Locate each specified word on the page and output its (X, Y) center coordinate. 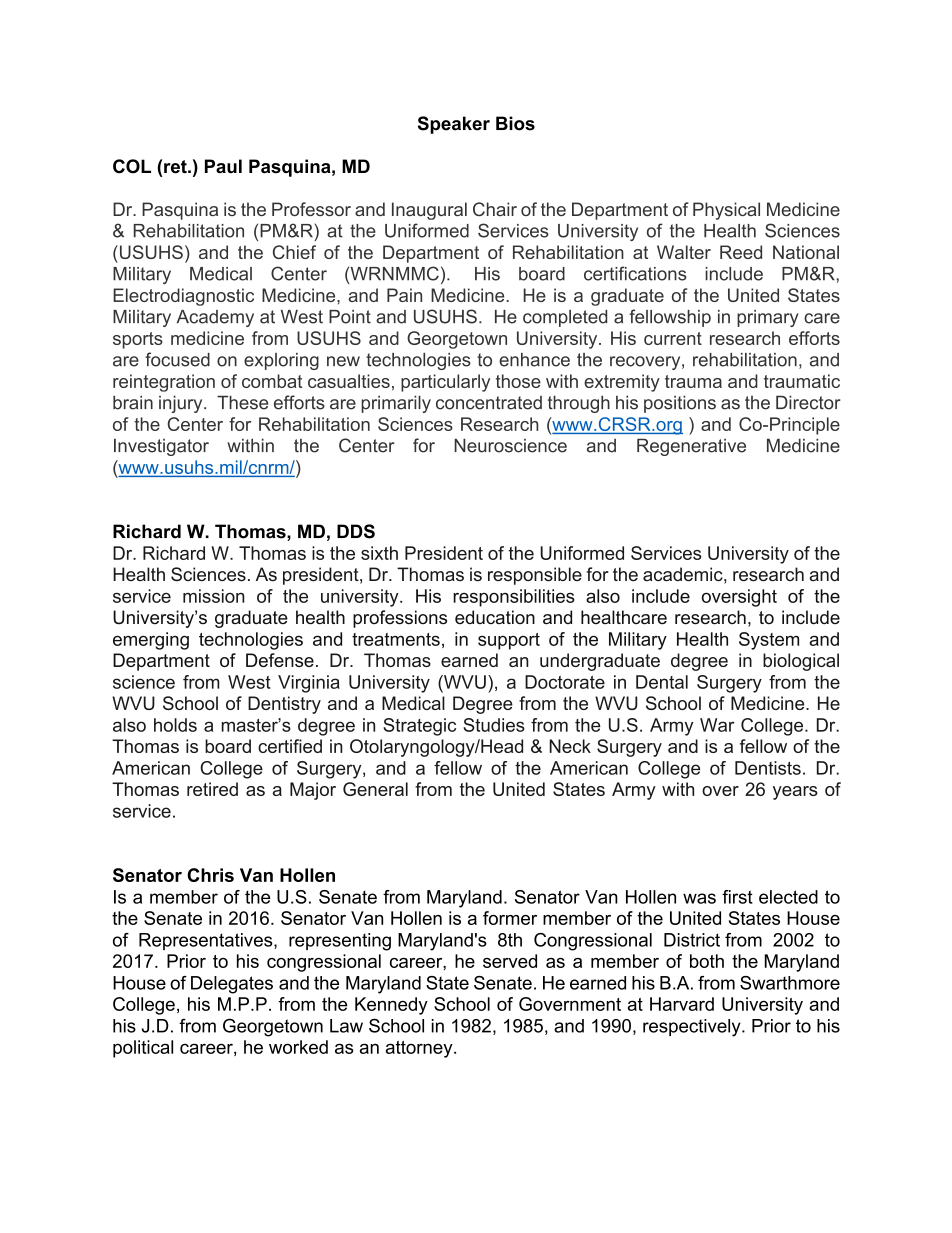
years (795, 793)
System (769, 641)
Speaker (454, 125)
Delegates (232, 985)
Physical (726, 211)
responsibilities (514, 598)
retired (212, 789)
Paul (223, 166)
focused (177, 359)
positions (680, 404)
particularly (445, 383)
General (375, 789)
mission (214, 596)
